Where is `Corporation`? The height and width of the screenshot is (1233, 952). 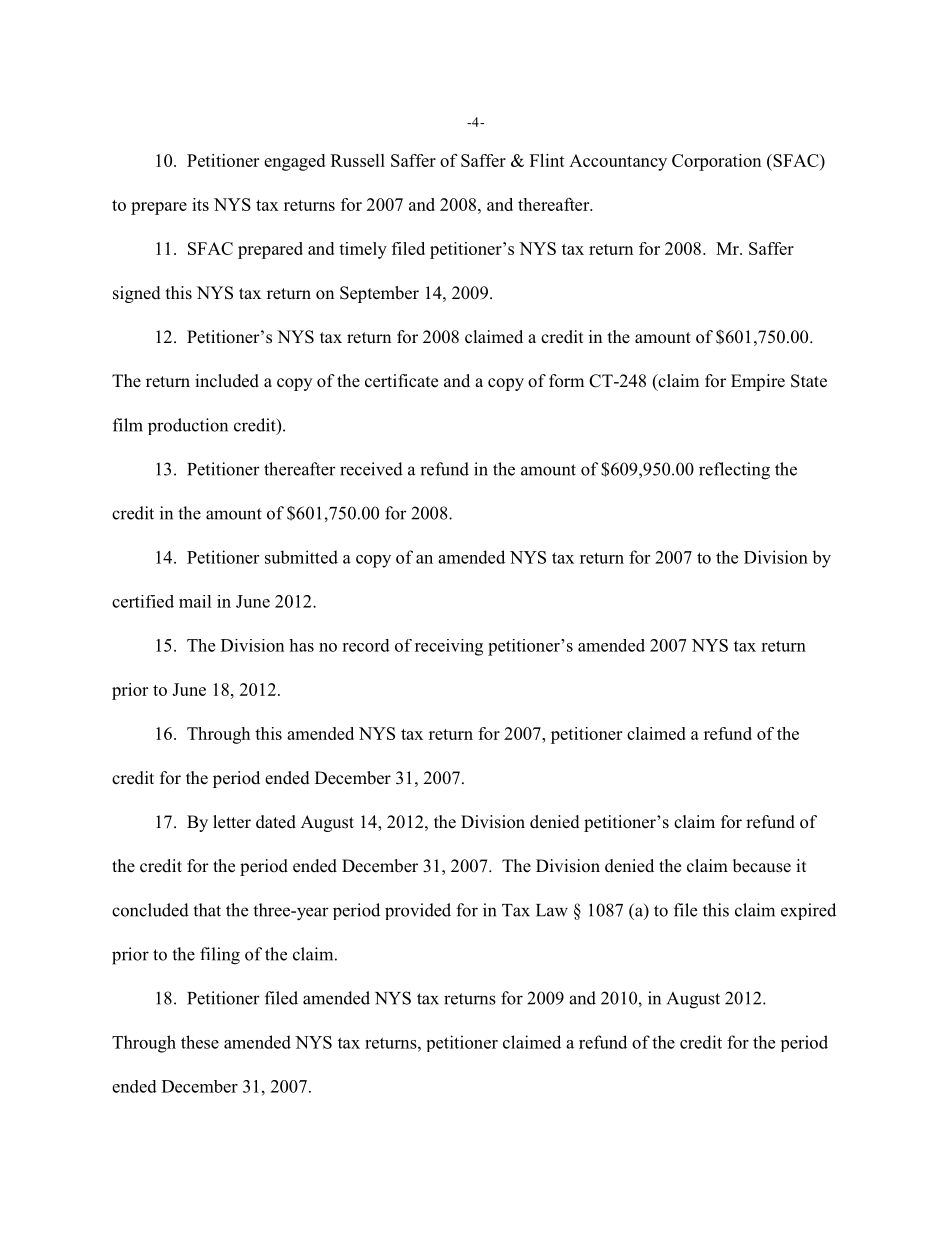 Corporation is located at coordinates (717, 162).
